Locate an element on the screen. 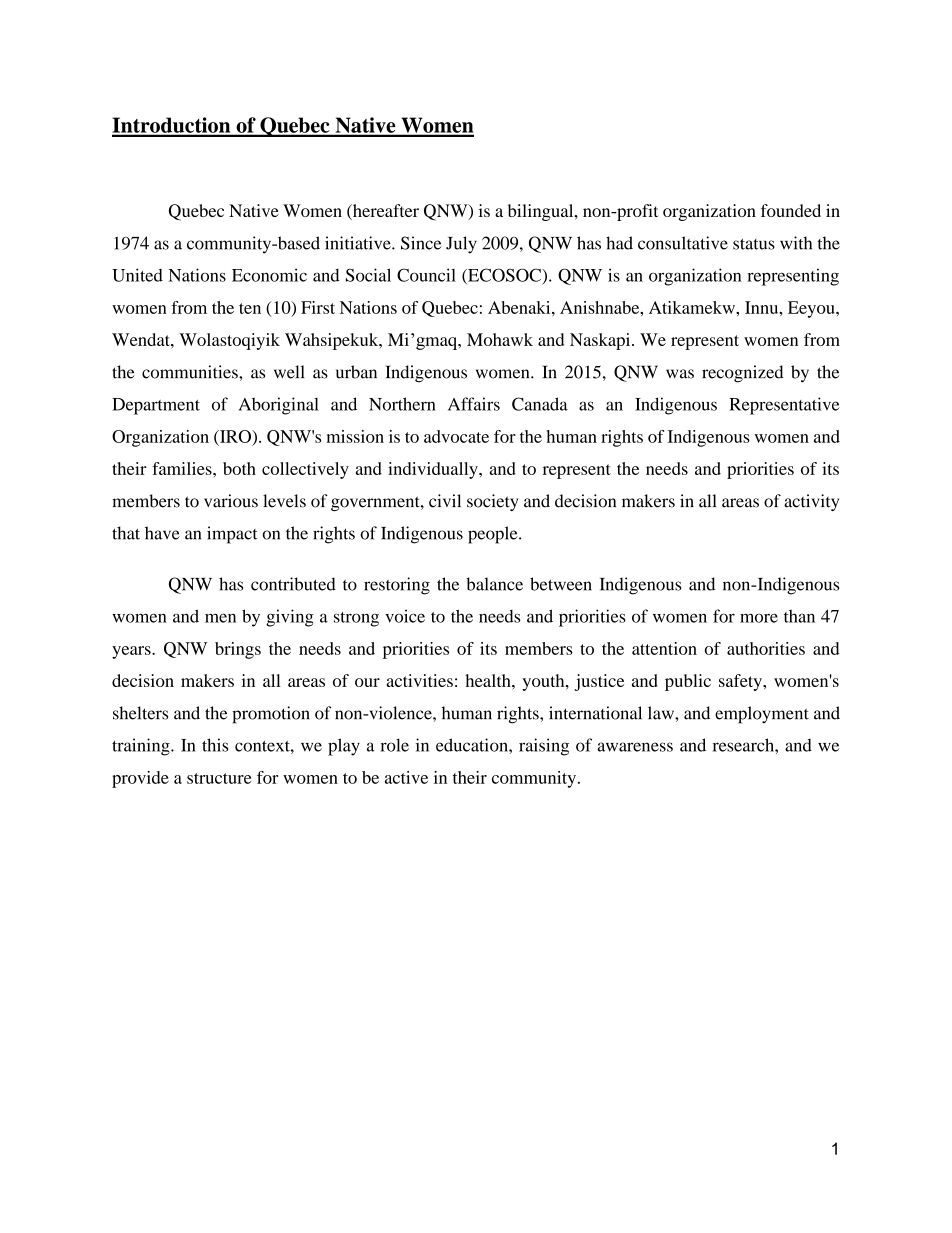 Image resolution: width=952 pixels, height=1233 pixels. voice is located at coordinates (405, 616).
